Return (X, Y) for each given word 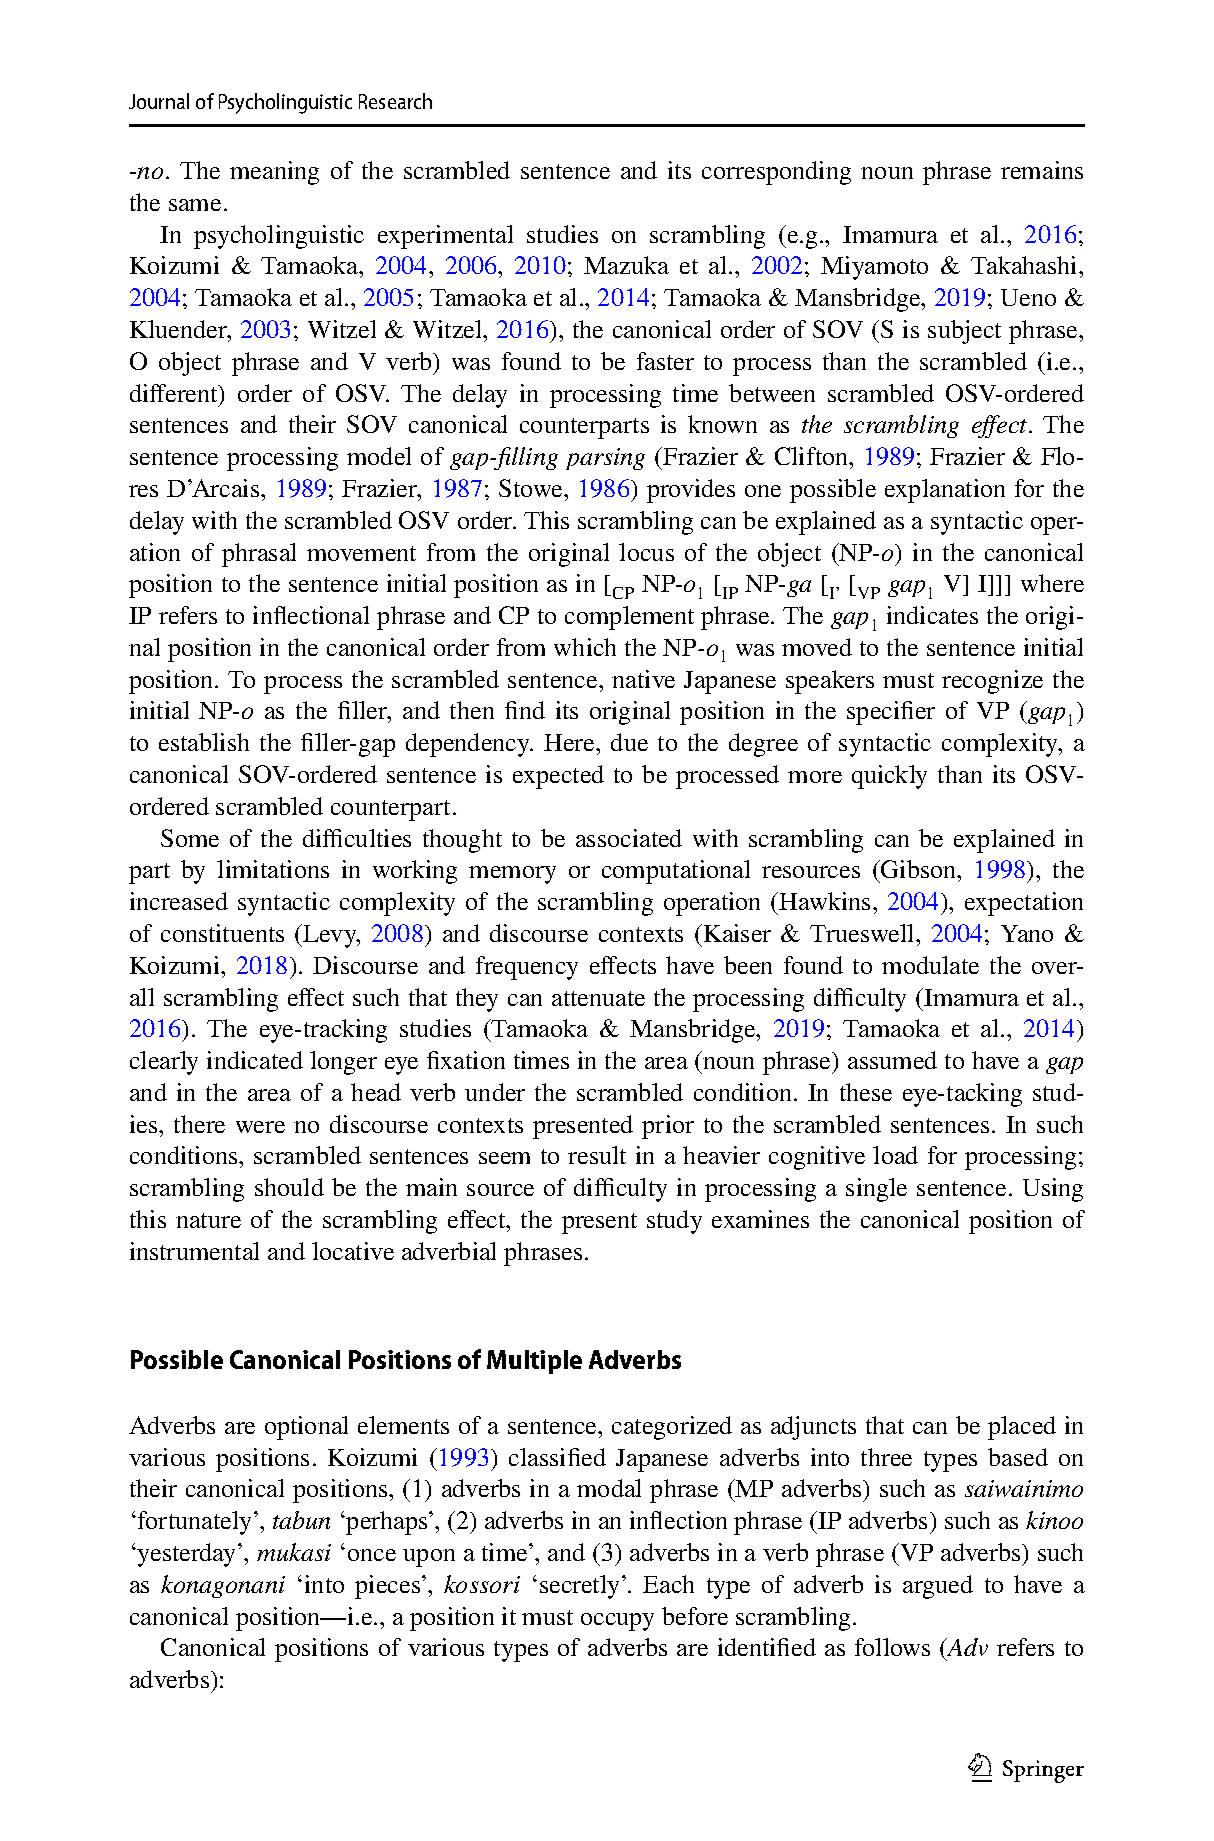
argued (938, 1587)
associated (629, 838)
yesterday (188, 1555)
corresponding (776, 173)
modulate (930, 965)
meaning (274, 173)
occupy (617, 1622)
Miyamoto (874, 268)
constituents (222, 933)
